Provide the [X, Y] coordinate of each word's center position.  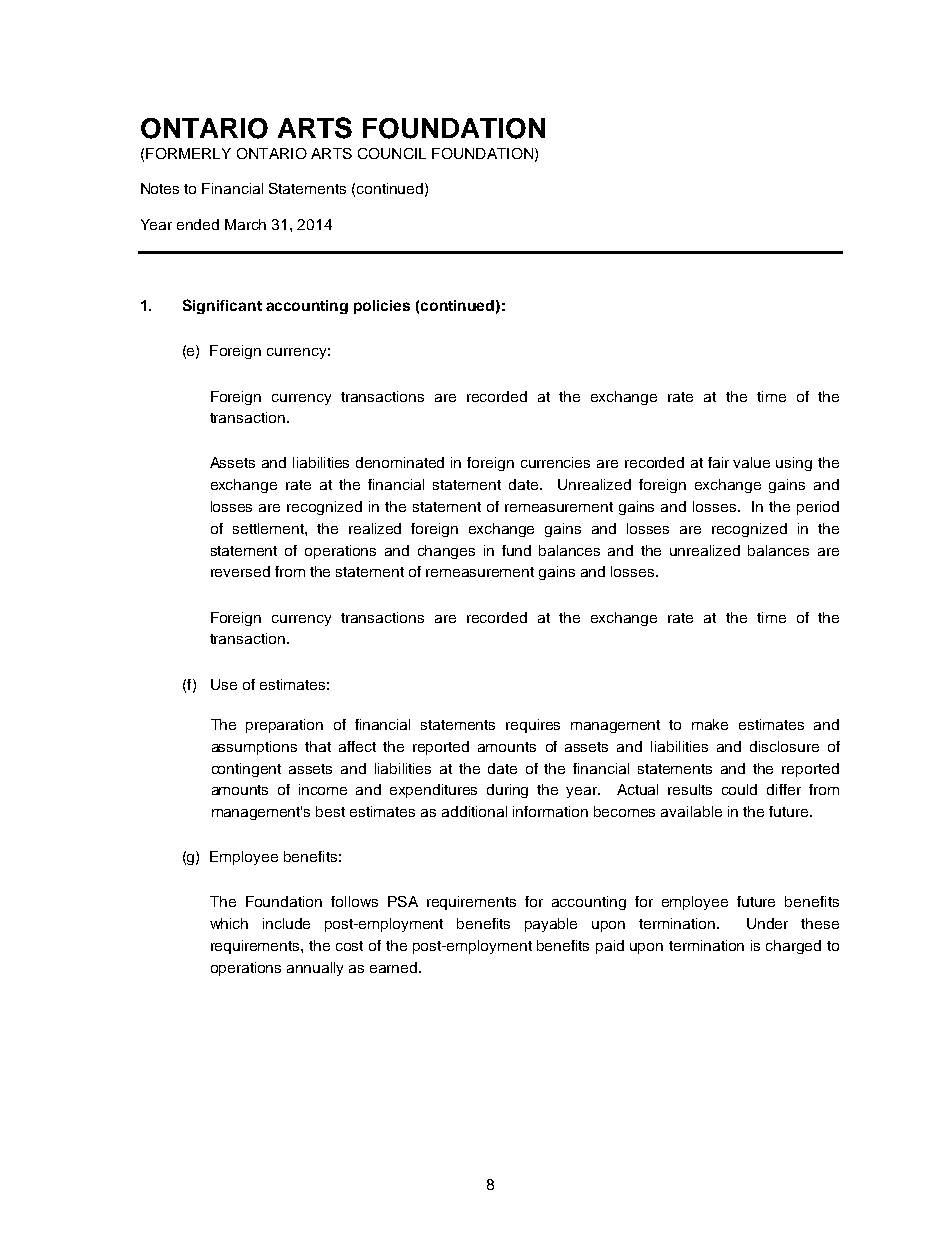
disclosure [784, 746]
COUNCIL [392, 153]
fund [516, 550]
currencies [555, 462]
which [229, 923]
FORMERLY [188, 153]
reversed [240, 571]
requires [533, 726]
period [818, 508]
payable [551, 925]
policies [382, 307]
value [751, 462]
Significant [222, 306]
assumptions [254, 748]
